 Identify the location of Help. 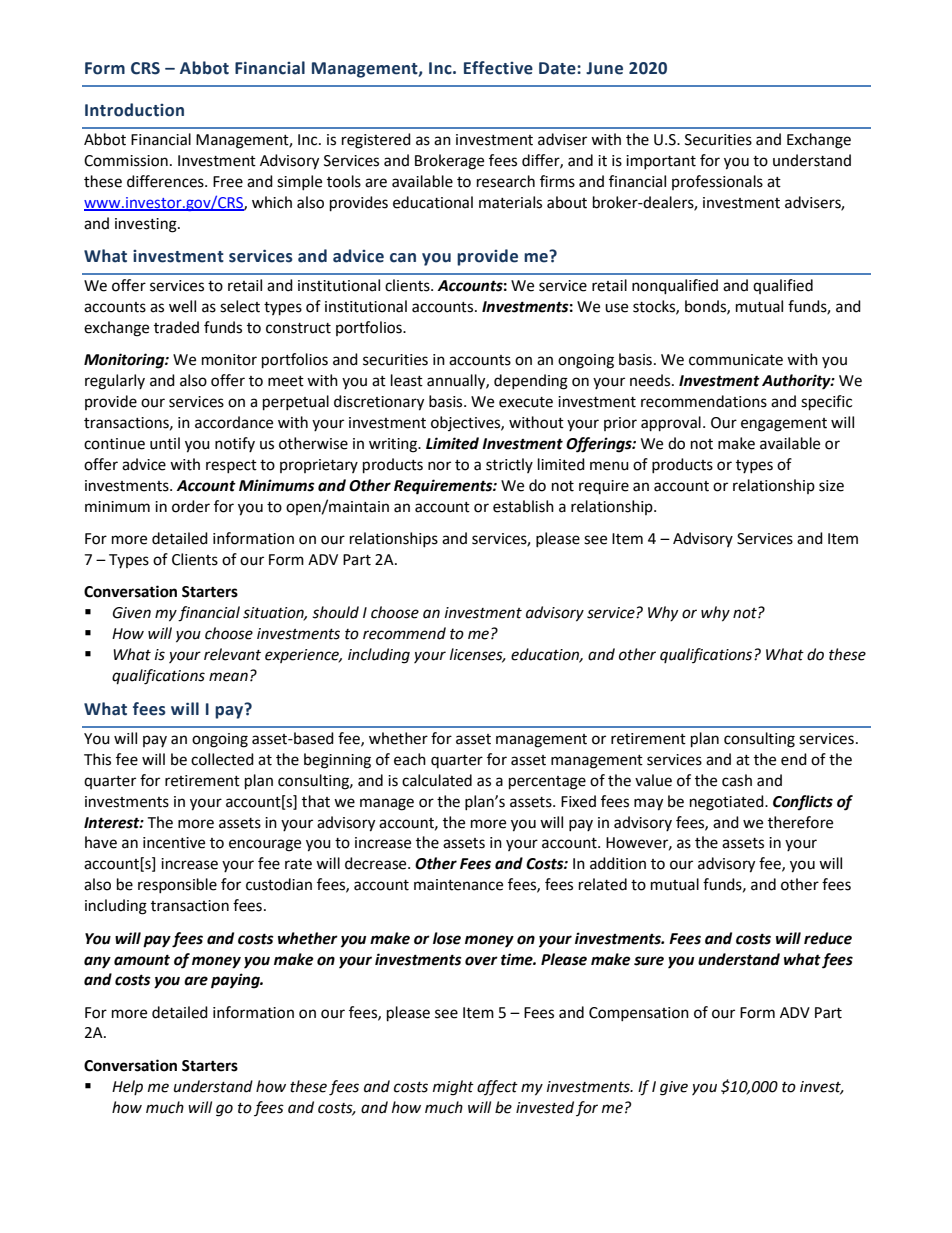
(127, 1087).
